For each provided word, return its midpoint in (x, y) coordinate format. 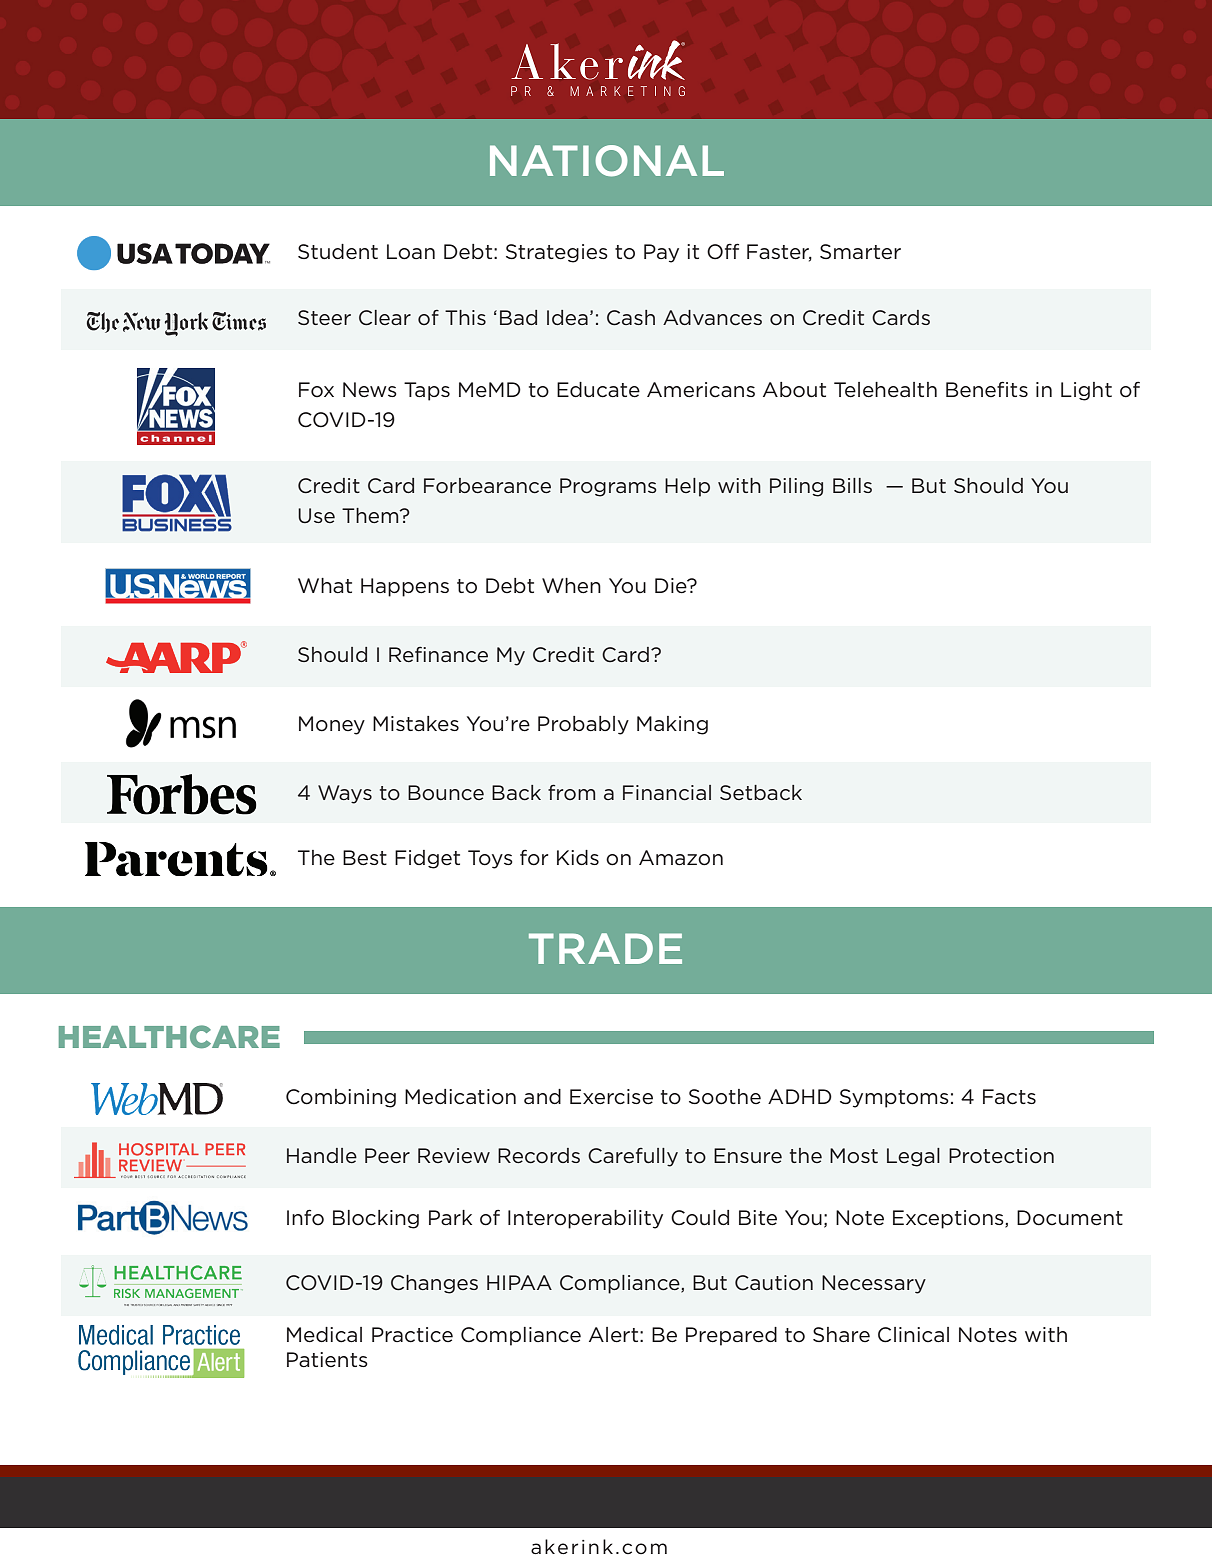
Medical (324, 1335)
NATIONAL (607, 161)
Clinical (913, 1335)
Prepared (731, 1336)
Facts (1009, 1097)
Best (365, 858)
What (325, 585)
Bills (852, 485)
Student (338, 252)
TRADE (605, 948)
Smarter (860, 252)
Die (672, 586)
